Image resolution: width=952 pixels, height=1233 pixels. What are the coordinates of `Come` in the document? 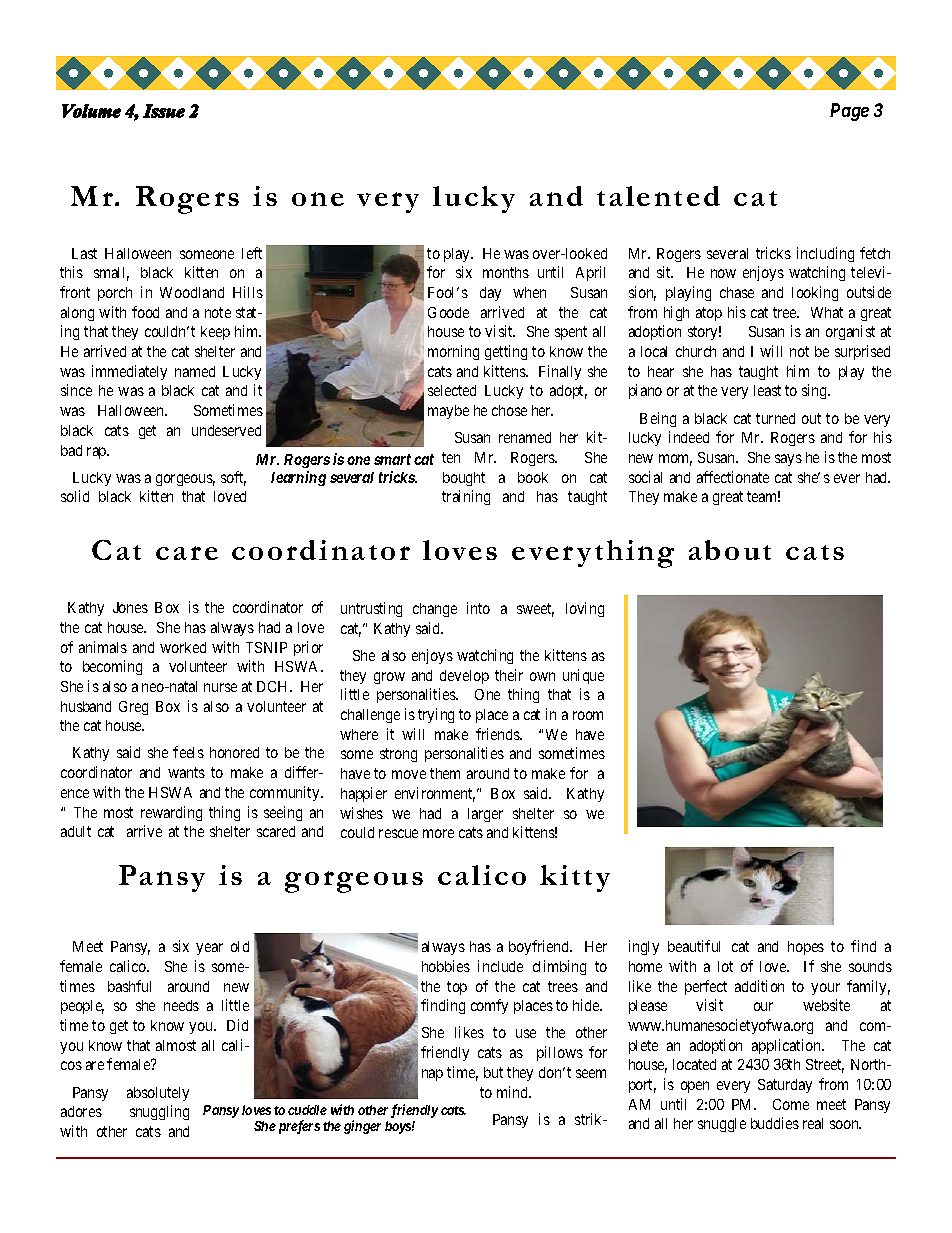 It's located at (791, 1104).
